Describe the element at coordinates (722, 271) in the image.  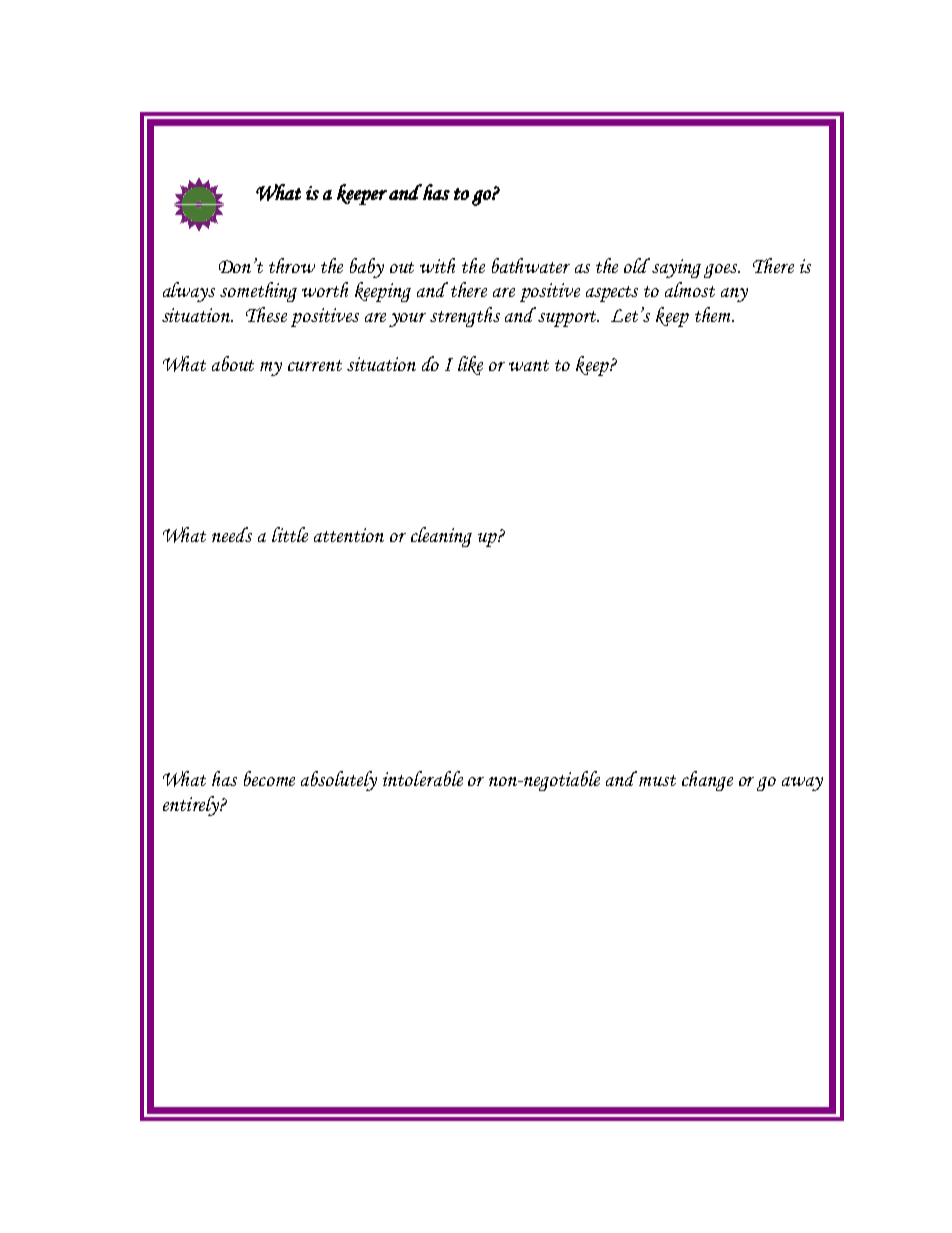
I see `goes` at that location.
